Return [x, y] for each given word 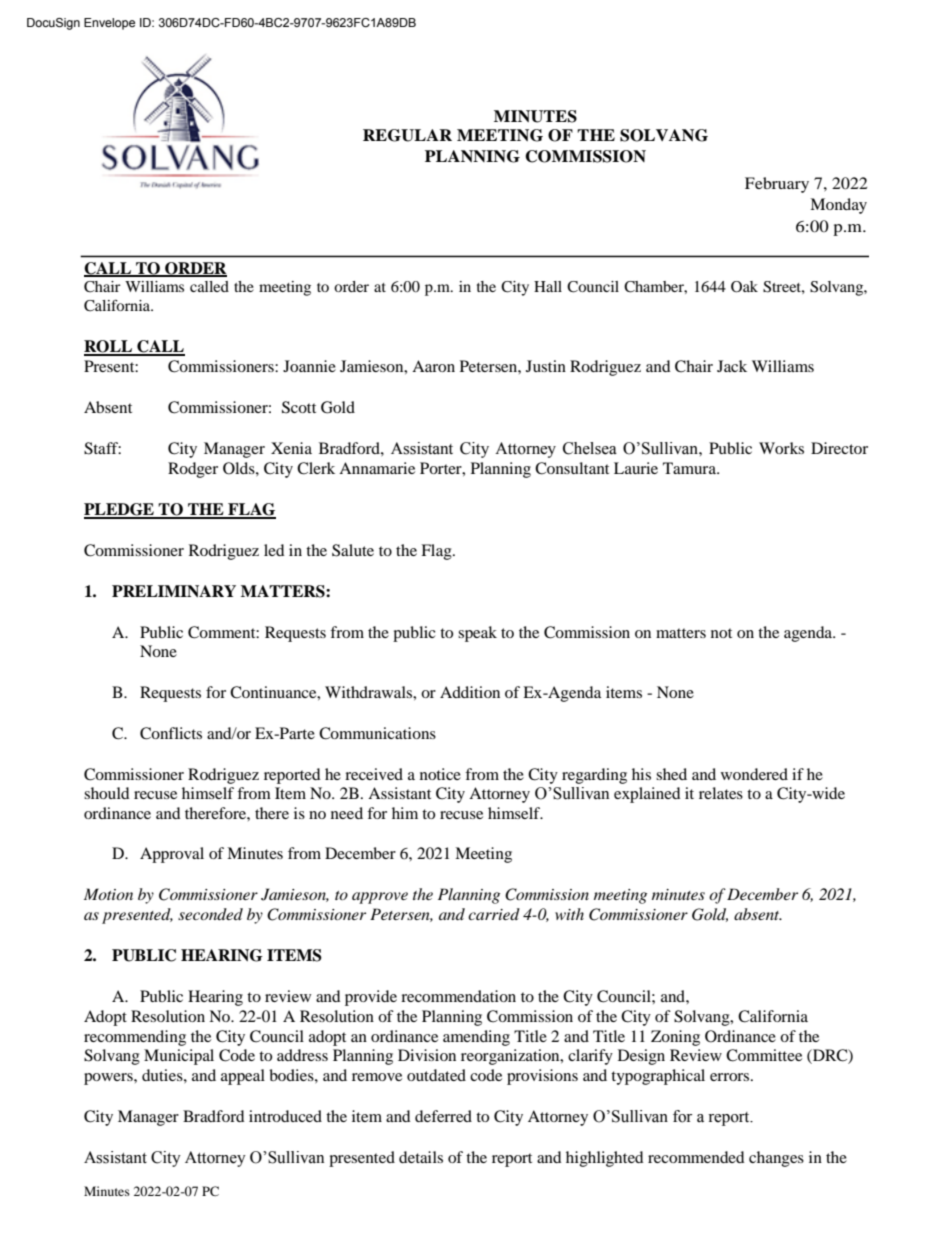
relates [721, 793]
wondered [754, 774]
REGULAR [407, 135]
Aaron [433, 366]
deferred [443, 1116]
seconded [210, 914]
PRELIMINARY [174, 591]
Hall [548, 286]
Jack [732, 366]
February [777, 185]
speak [477, 634]
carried [494, 914]
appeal [243, 1077]
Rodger [193, 470]
